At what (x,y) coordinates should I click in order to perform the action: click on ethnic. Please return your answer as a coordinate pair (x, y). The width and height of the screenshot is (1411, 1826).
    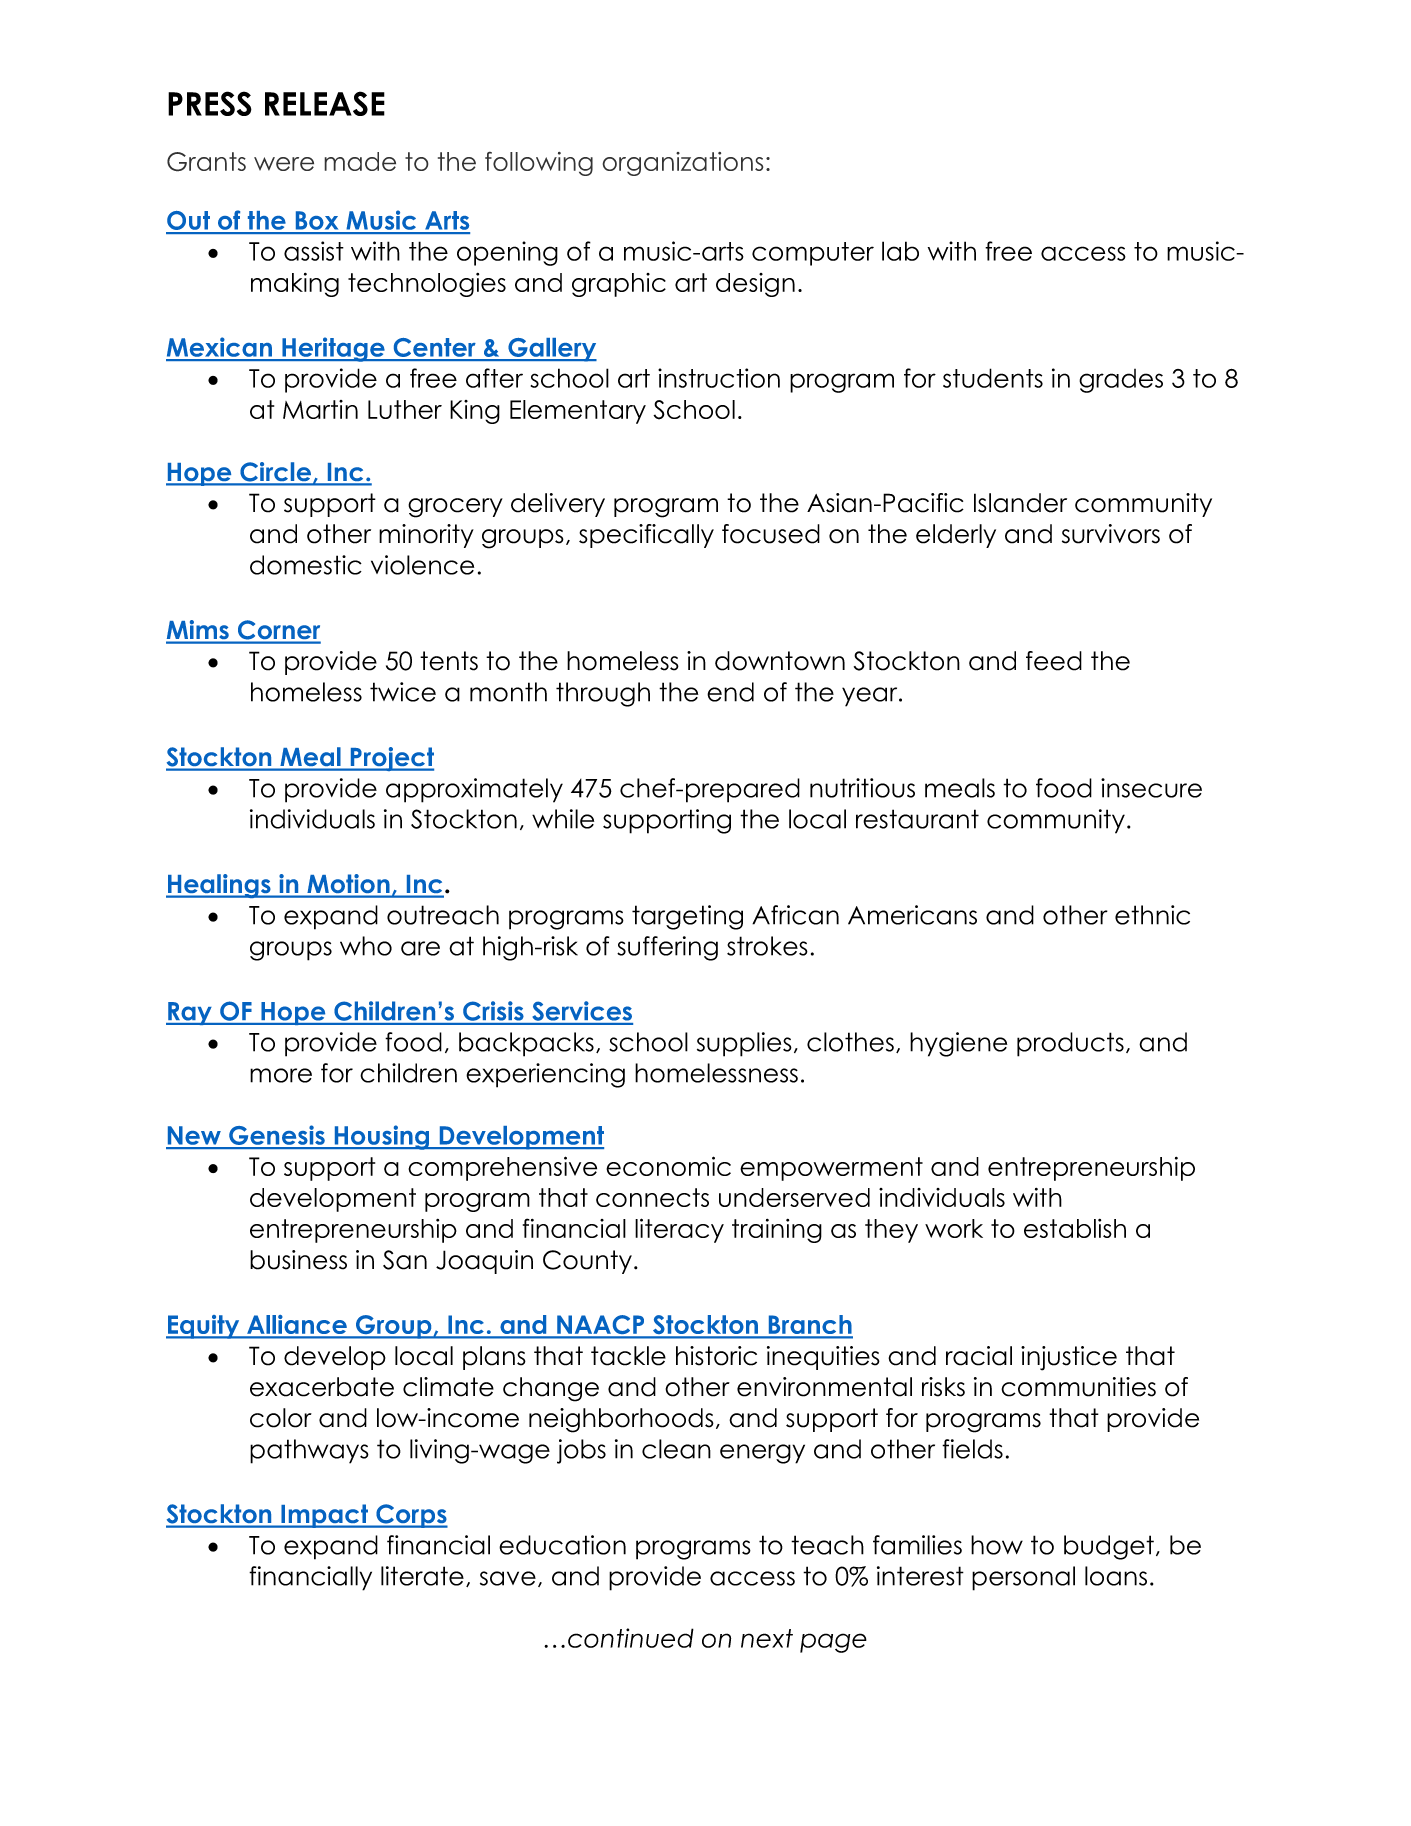
    Looking at the image, I should click on (1152, 915).
